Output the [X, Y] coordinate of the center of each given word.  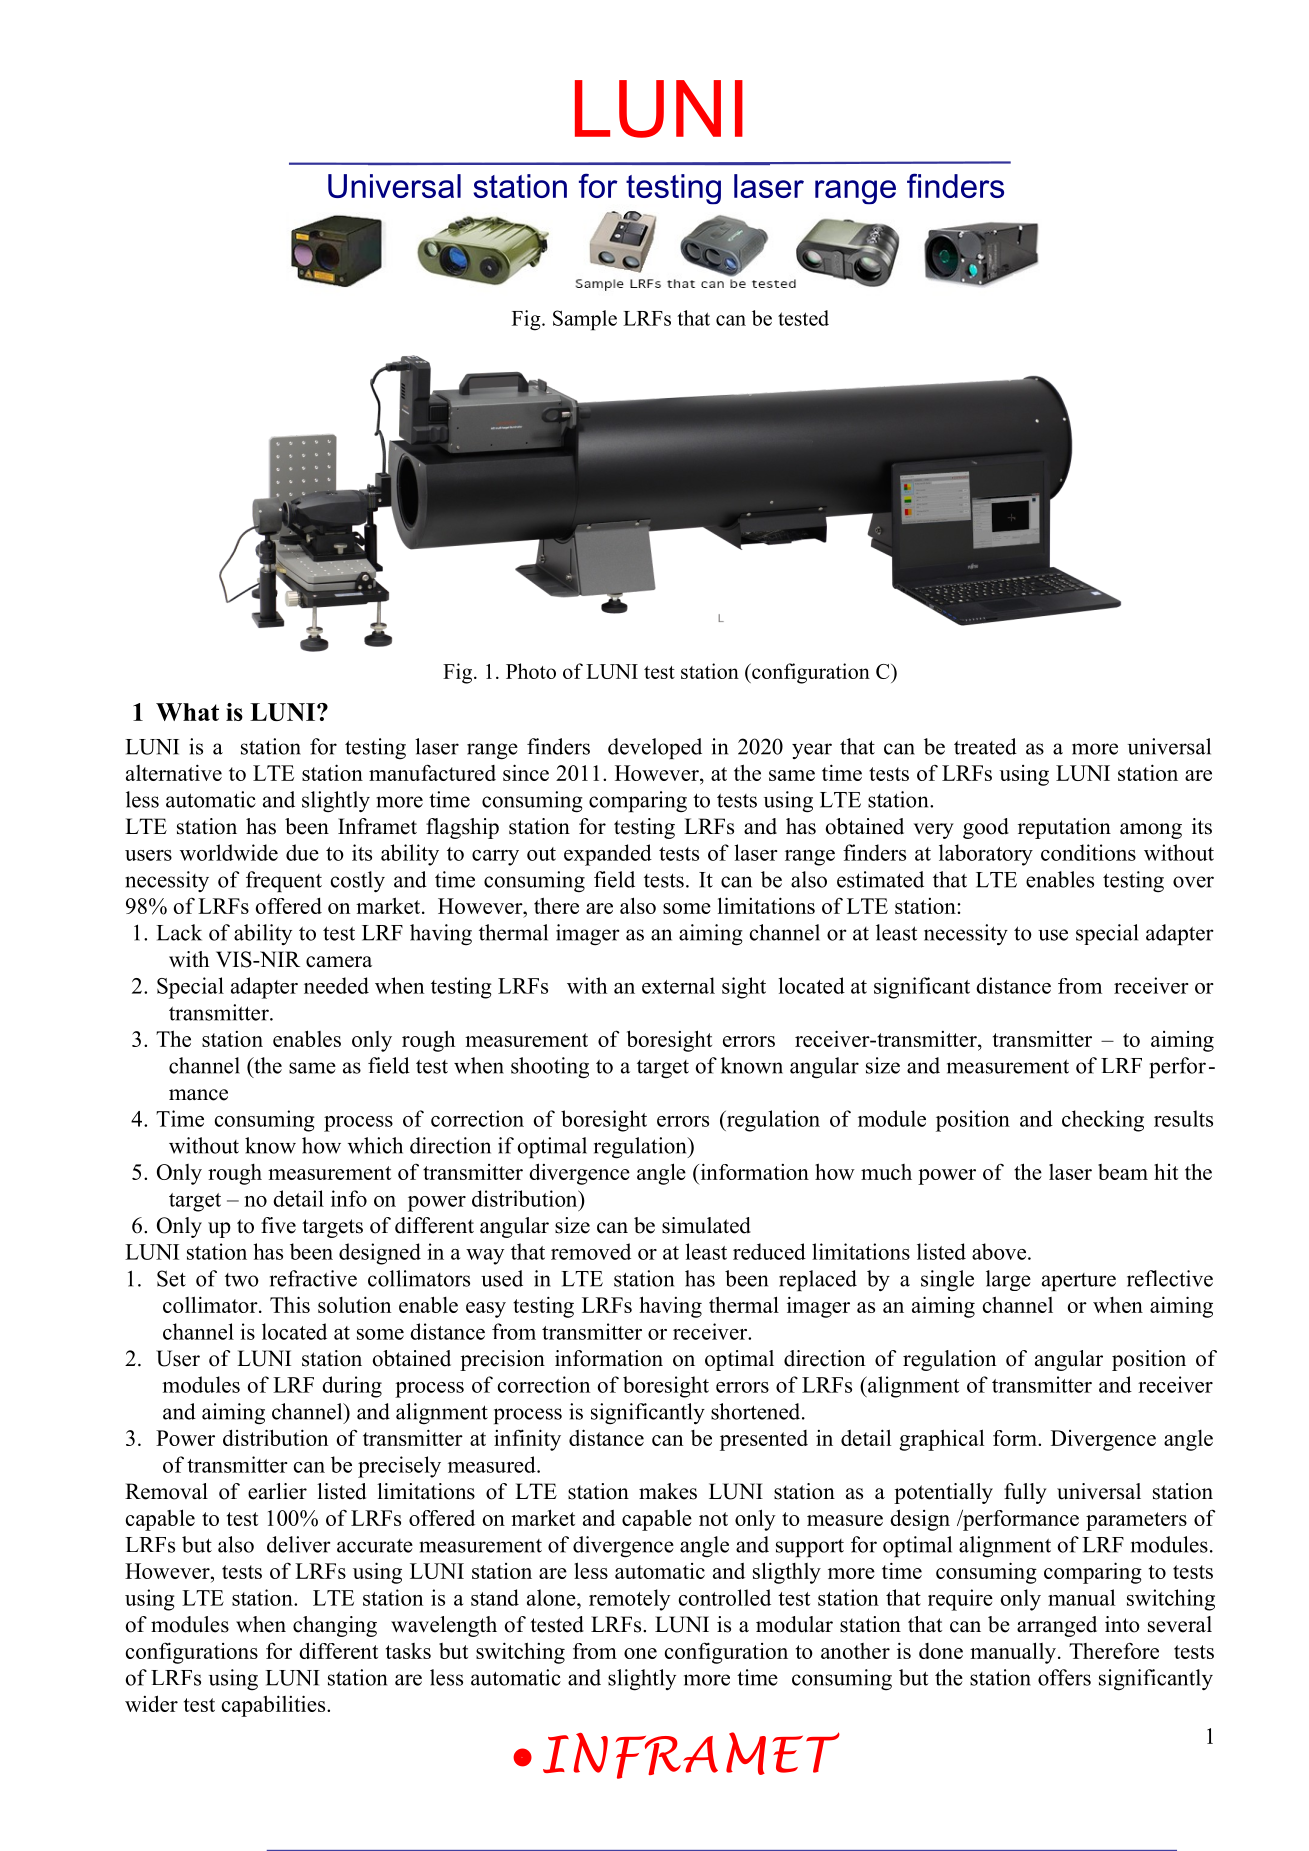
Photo [531, 671]
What [187, 712]
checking [1103, 1121]
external [678, 985]
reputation [1064, 828]
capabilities [275, 1706]
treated [985, 746]
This [290, 1304]
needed [336, 985]
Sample [585, 320]
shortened [757, 1411]
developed [655, 748]
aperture [1079, 1282]
